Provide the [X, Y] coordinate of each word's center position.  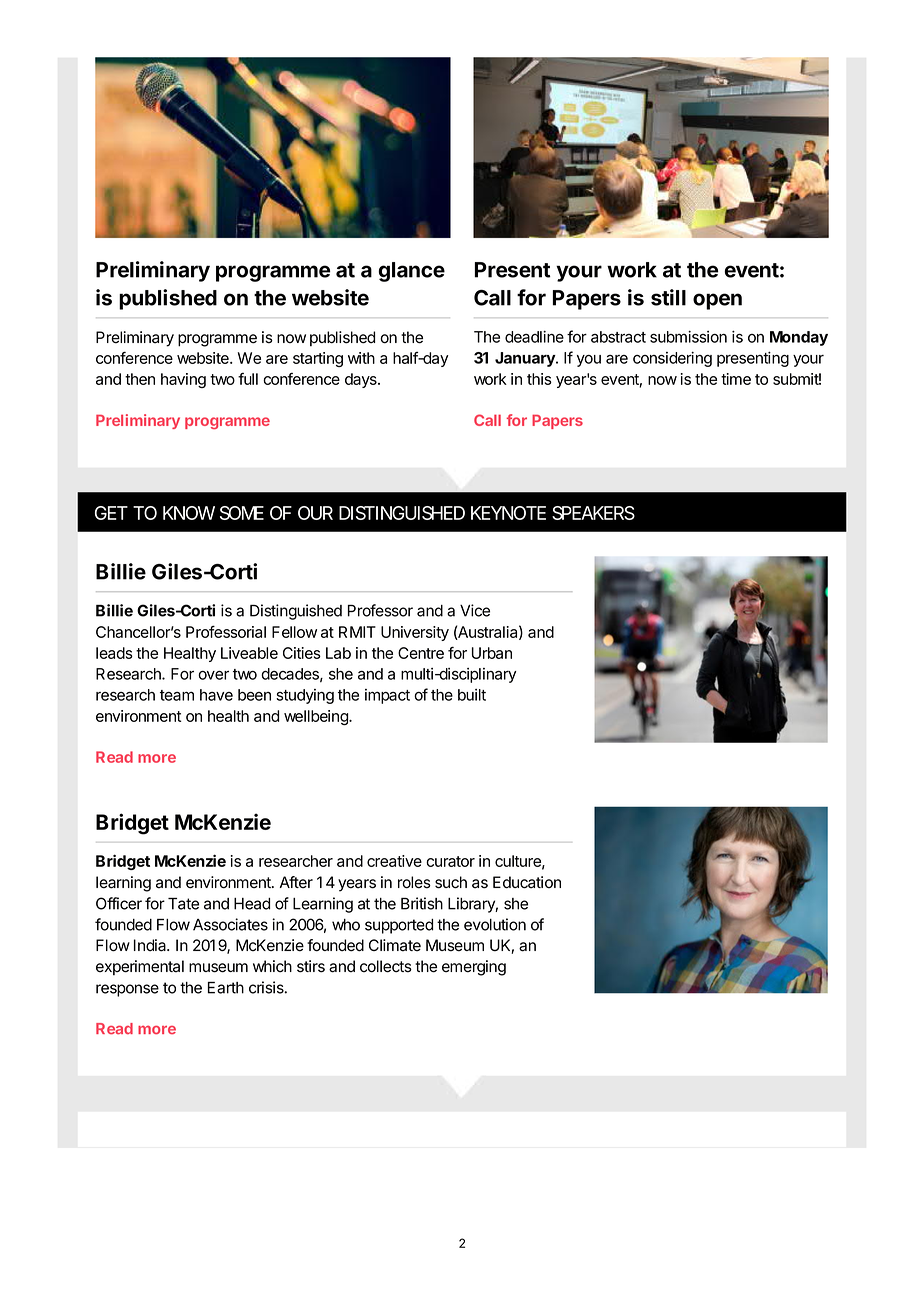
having [183, 380]
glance [412, 272]
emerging [474, 968]
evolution [495, 924]
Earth [226, 988]
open [717, 301]
